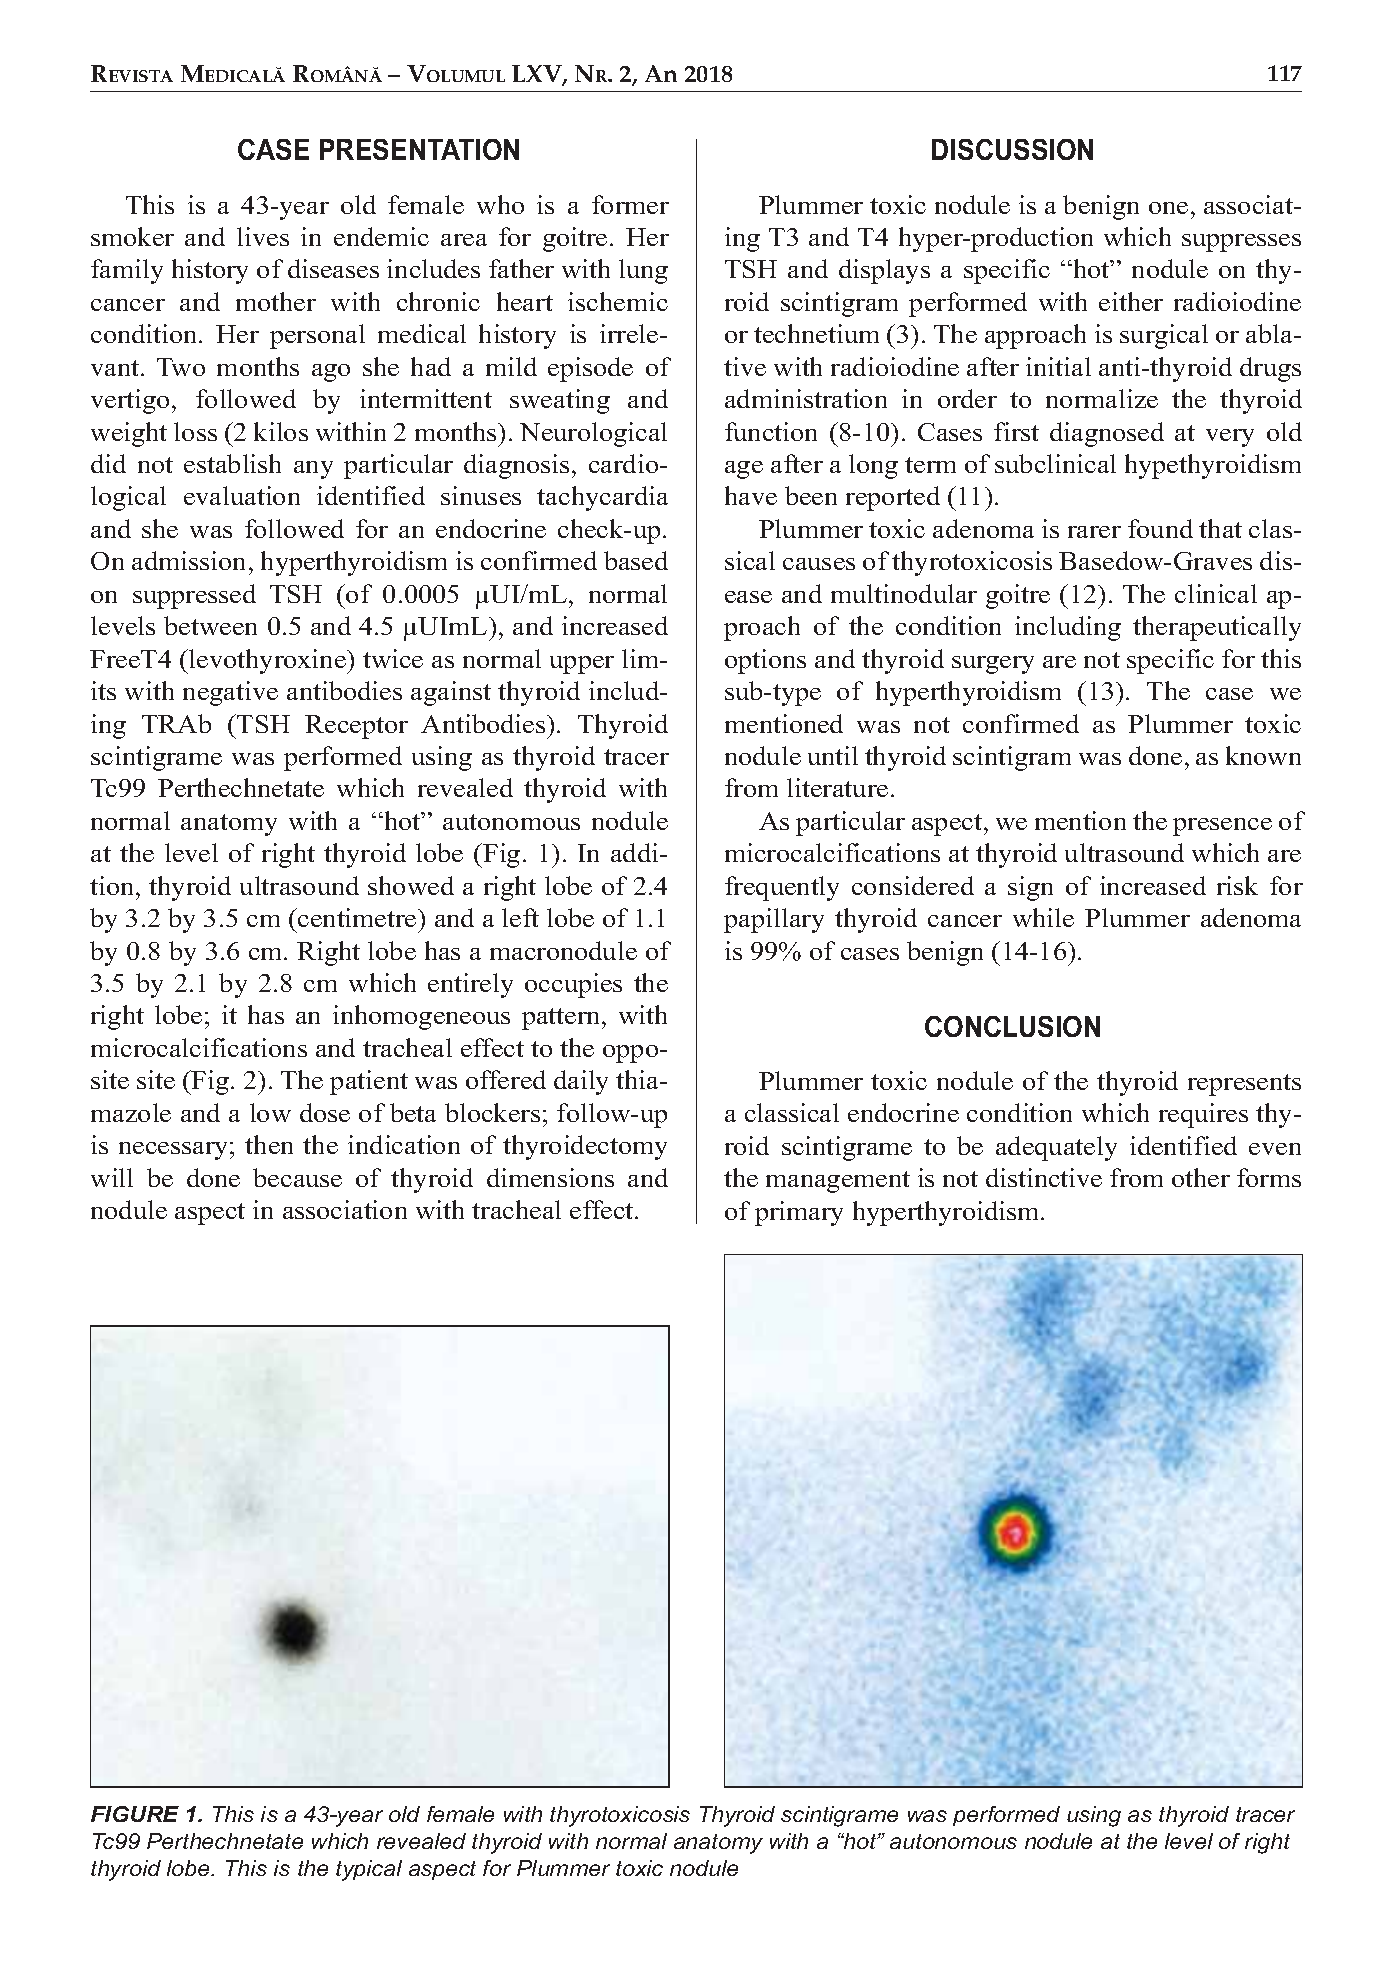 This page has width=1393, height=1985. I want to click on levothyroxine, so click(267, 661).
